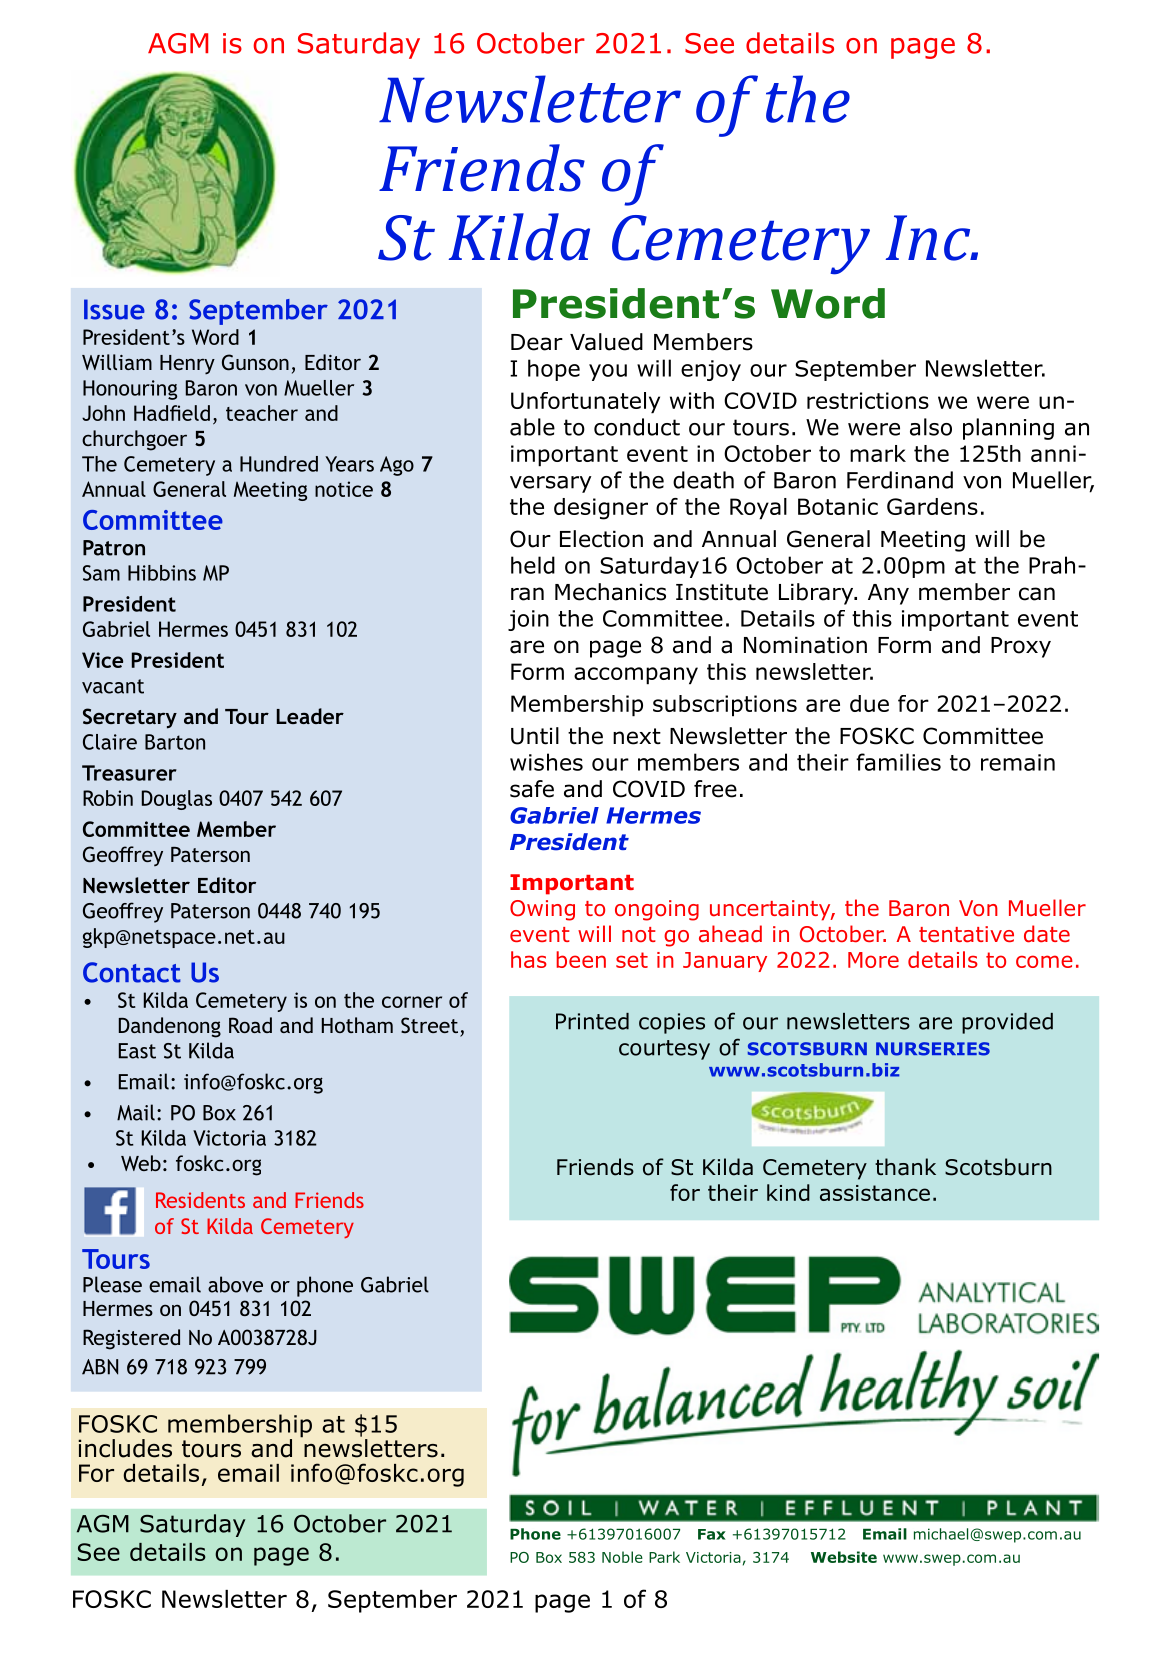 This image has width=1170, height=1655. I want to click on restrictions, so click(868, 400).
